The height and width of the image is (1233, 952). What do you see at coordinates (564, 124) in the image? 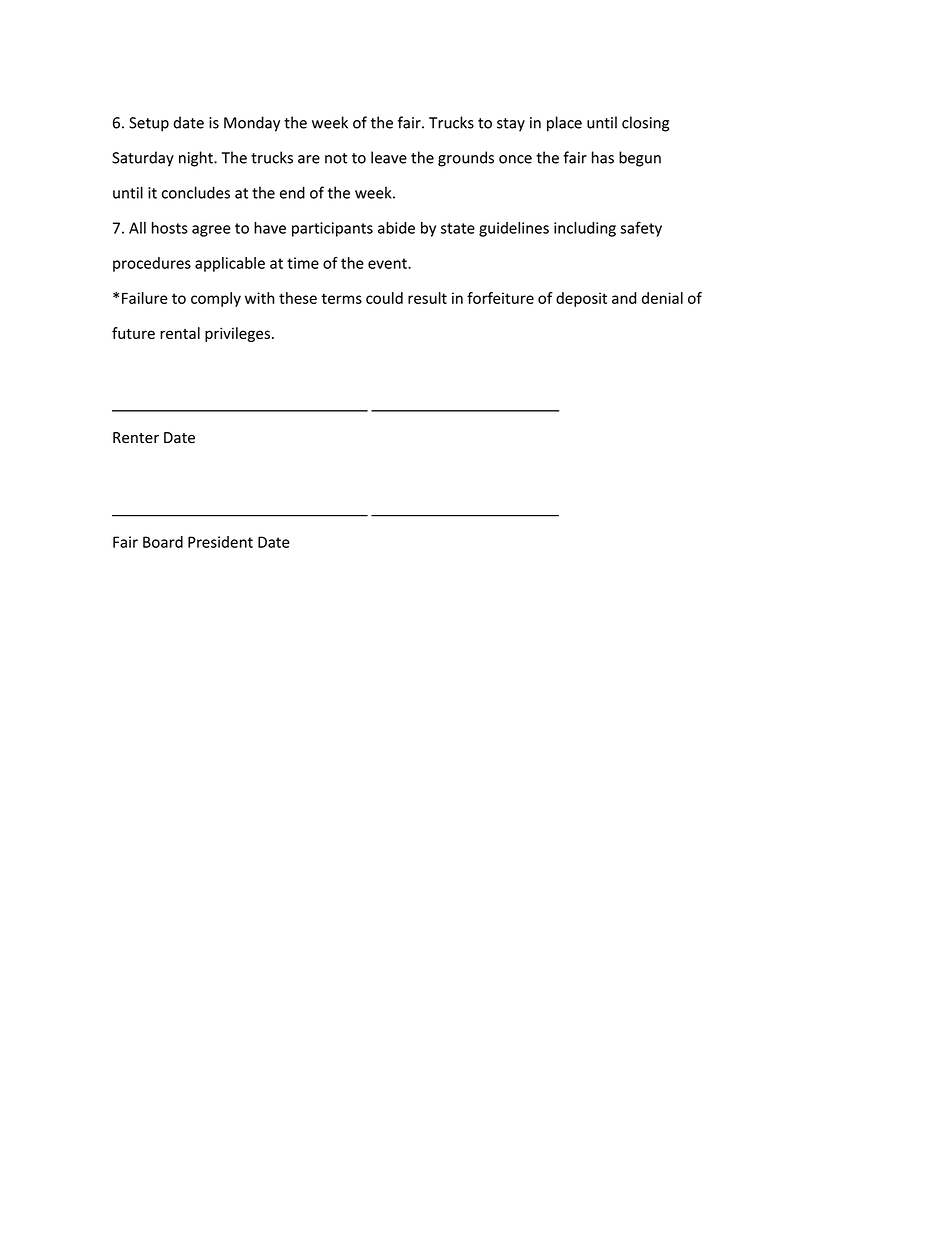
I see `place` at bounding box center [564, 124].
